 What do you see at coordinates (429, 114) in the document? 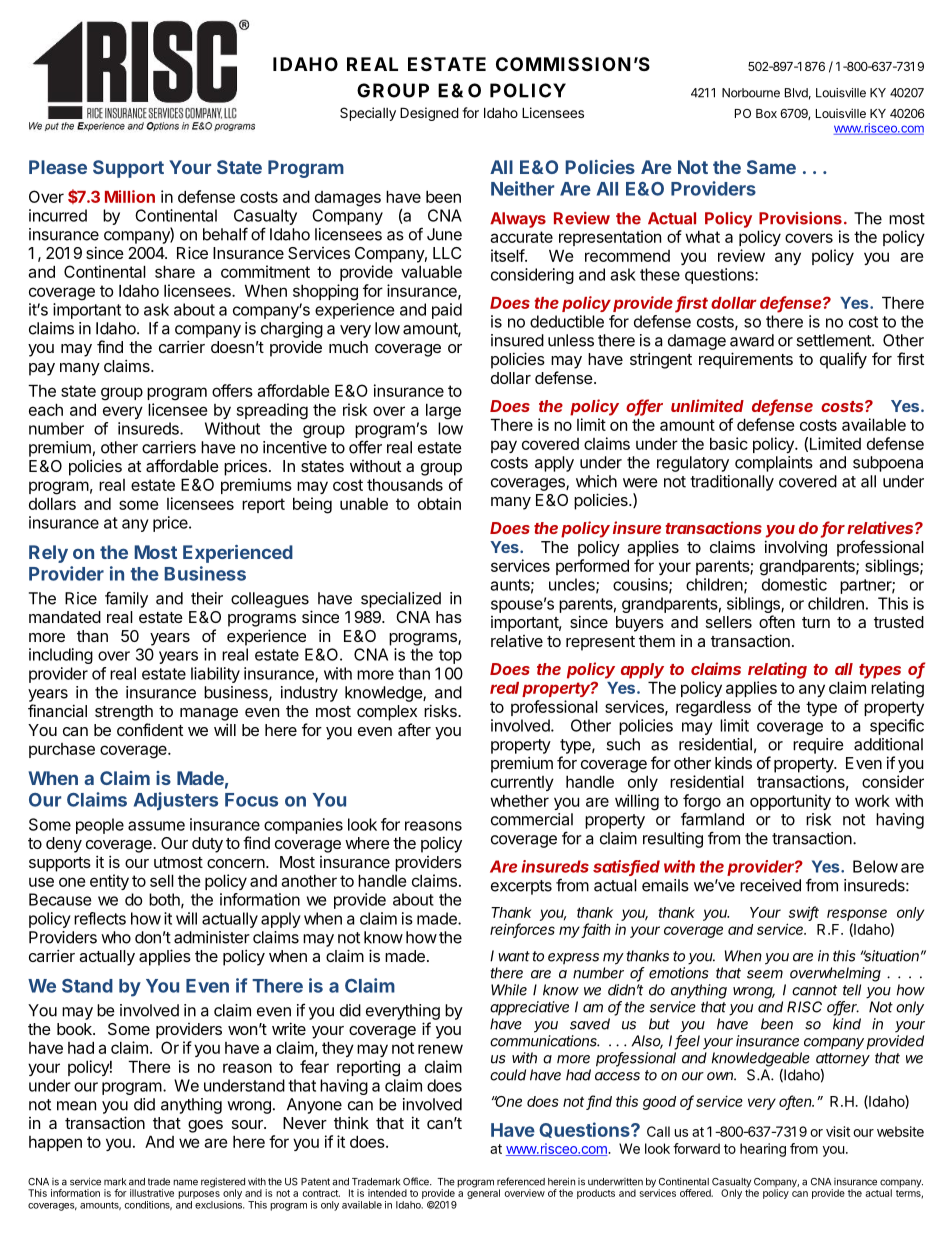
I see `Designed` at bounding box center [429, 114].
